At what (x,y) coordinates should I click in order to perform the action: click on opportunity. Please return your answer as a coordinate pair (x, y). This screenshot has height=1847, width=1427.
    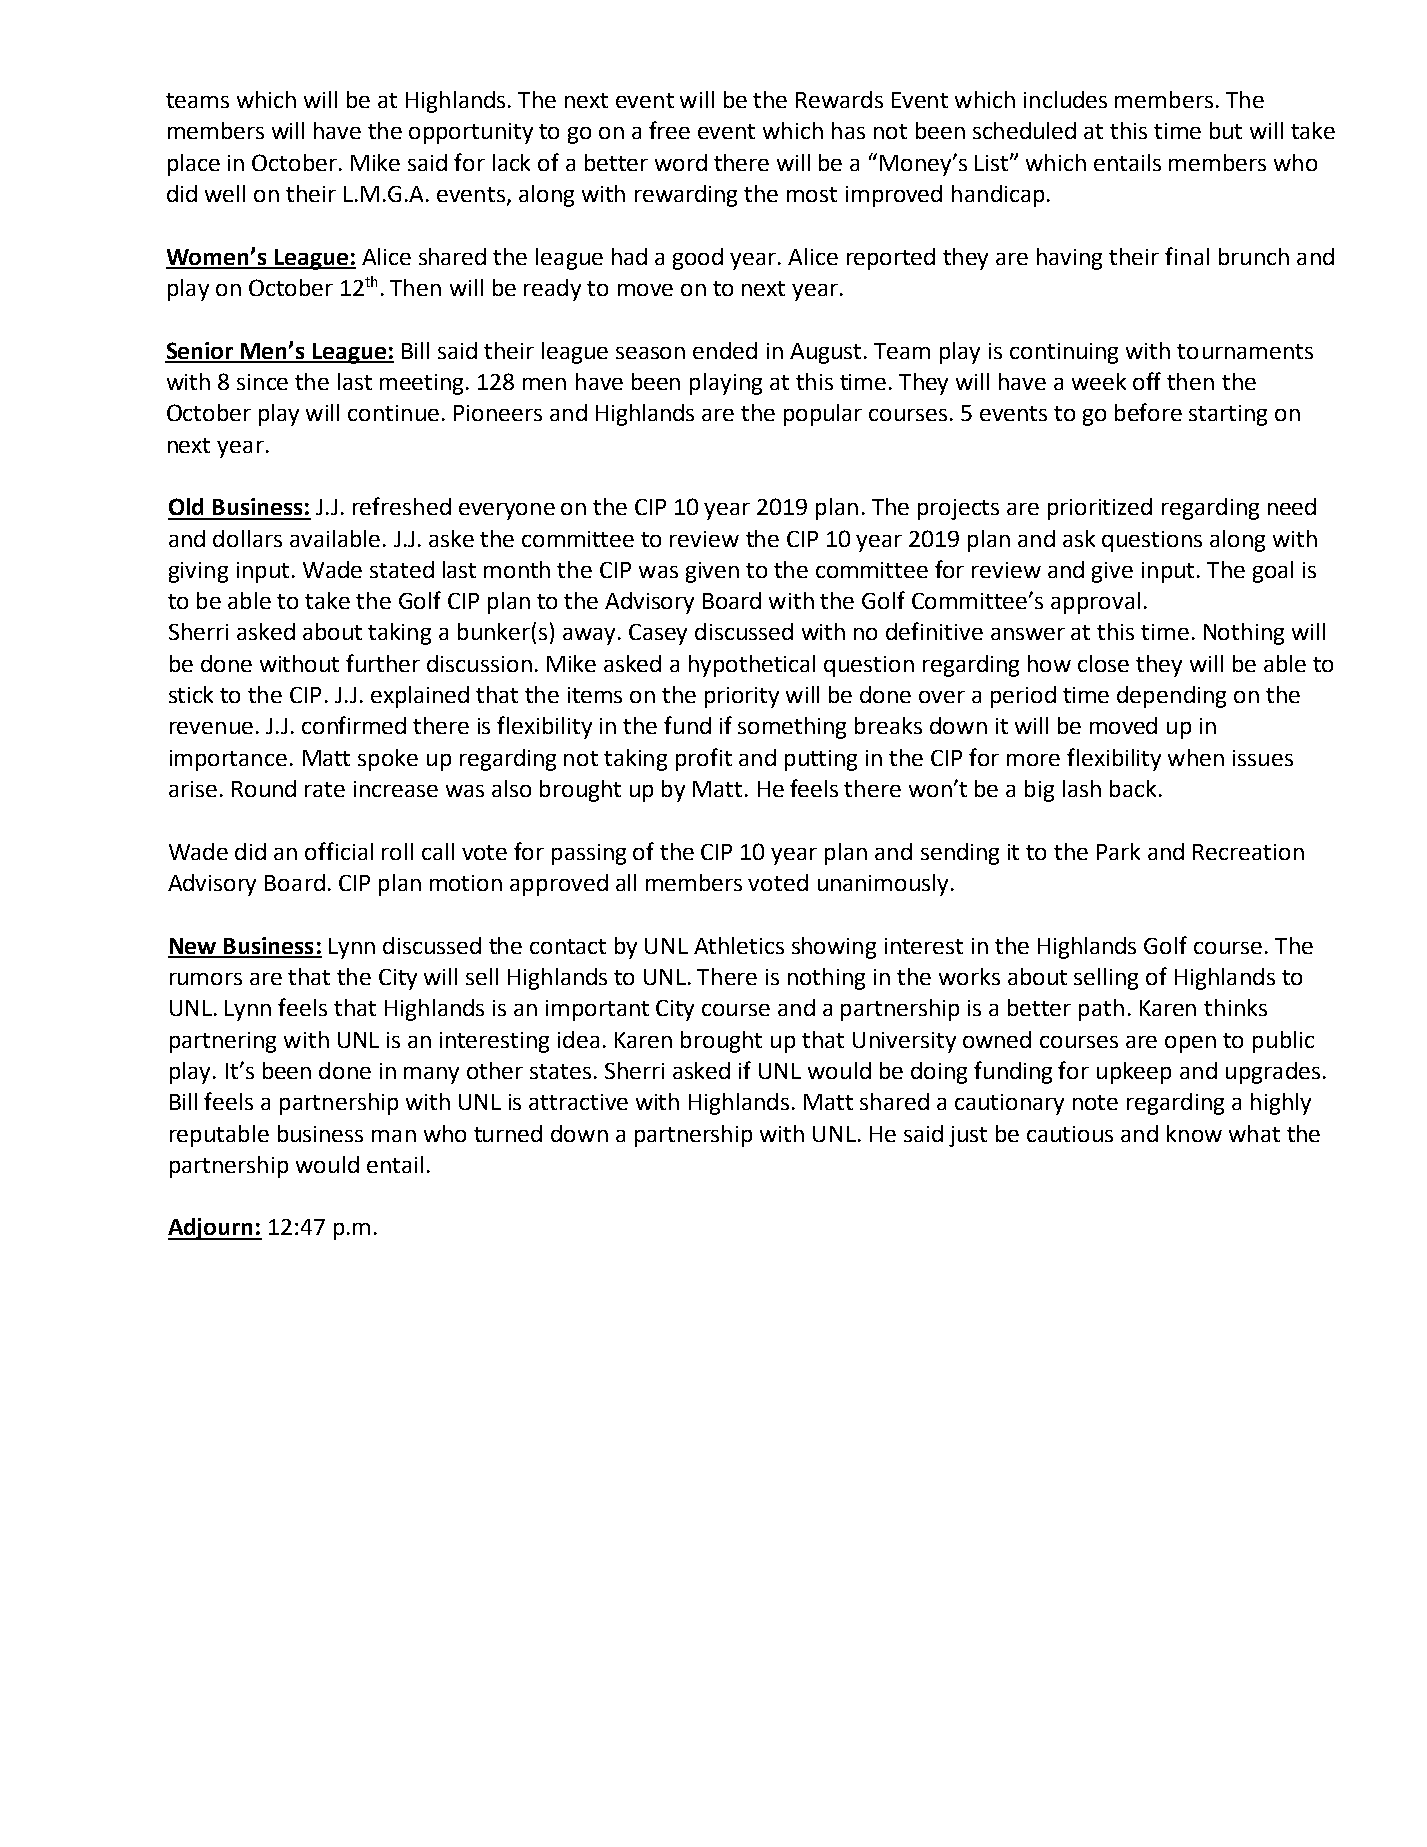
    Looking at the image, I should click on (471, 133).
